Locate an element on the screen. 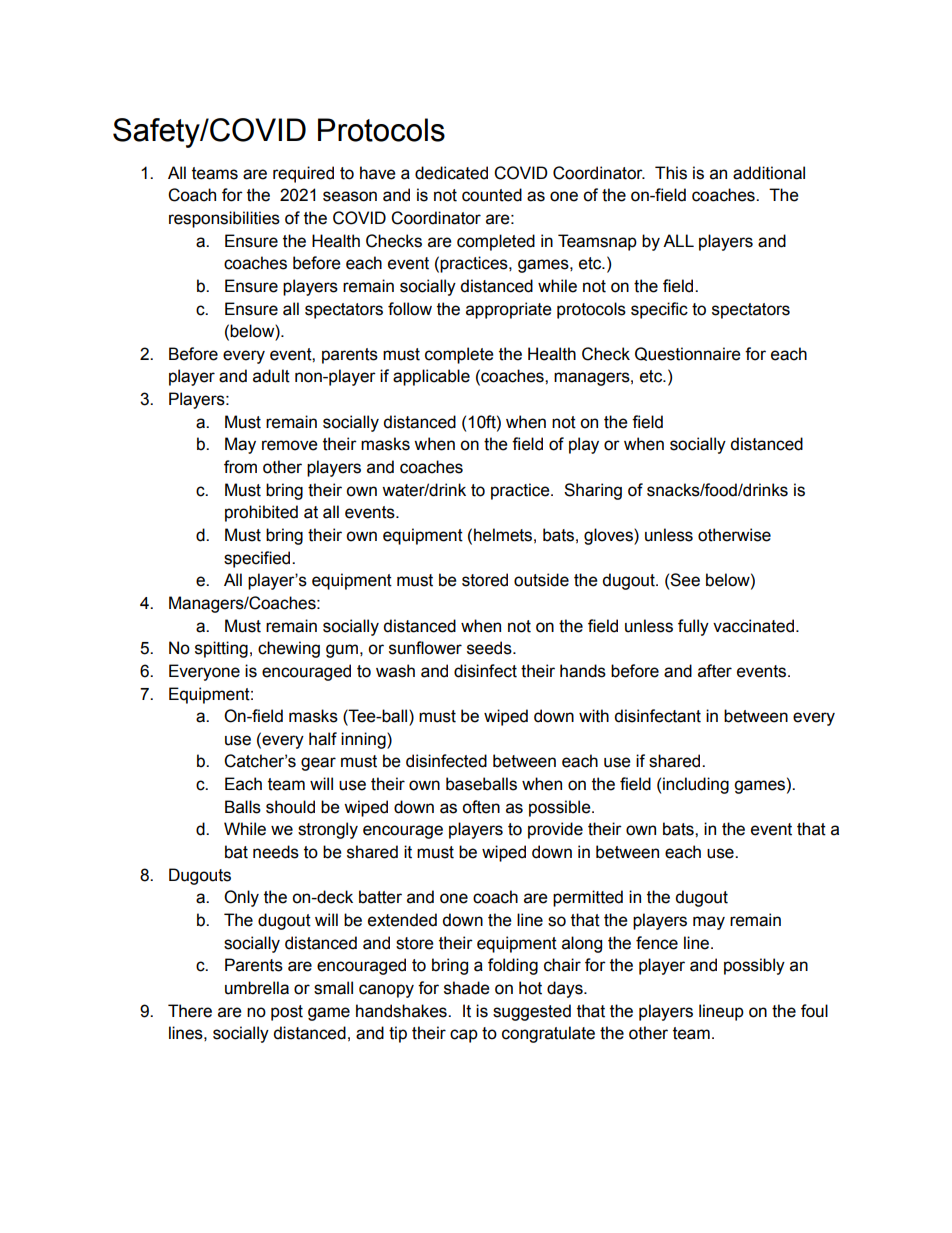 This screenshot has height=1233, width=952. half is located at coordinates (323, 739).
